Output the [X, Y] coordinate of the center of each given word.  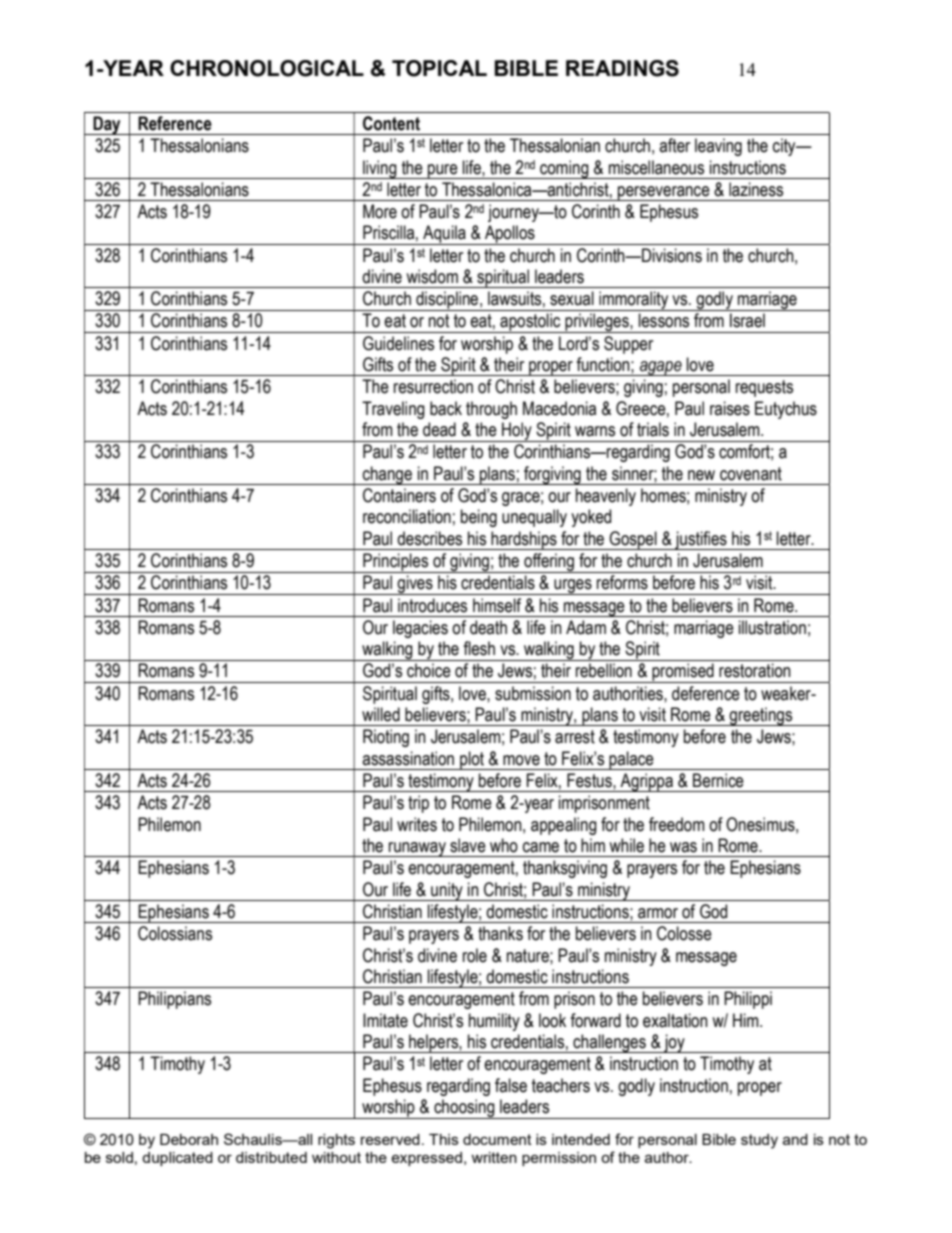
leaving [718, 147]
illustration [772, 627]
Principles [396, 563]
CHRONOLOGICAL [267, 68]
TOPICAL [439, 68]
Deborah [189, 1139]
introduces [432, 605]
